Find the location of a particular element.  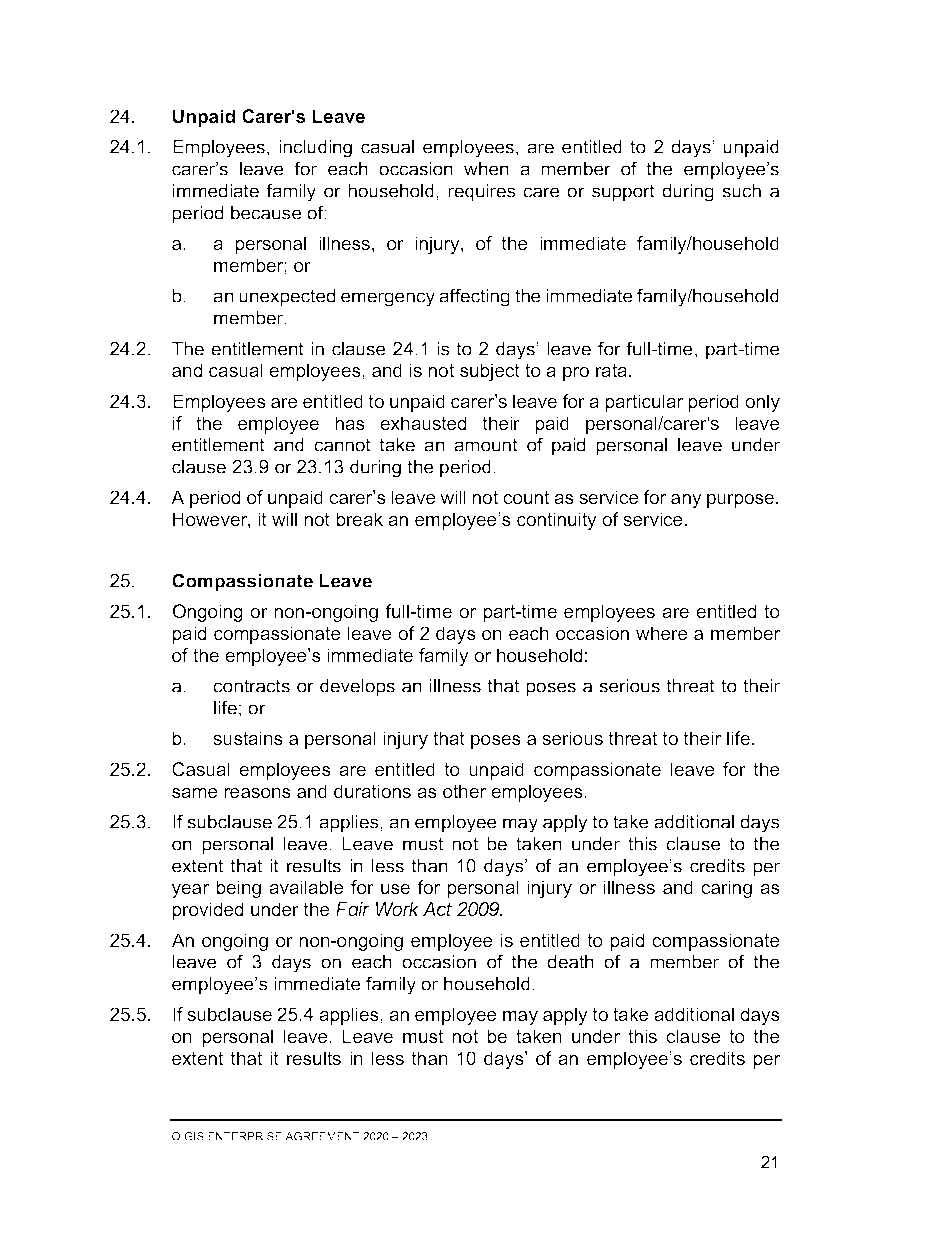

has is located at coordinates (350, 423).
